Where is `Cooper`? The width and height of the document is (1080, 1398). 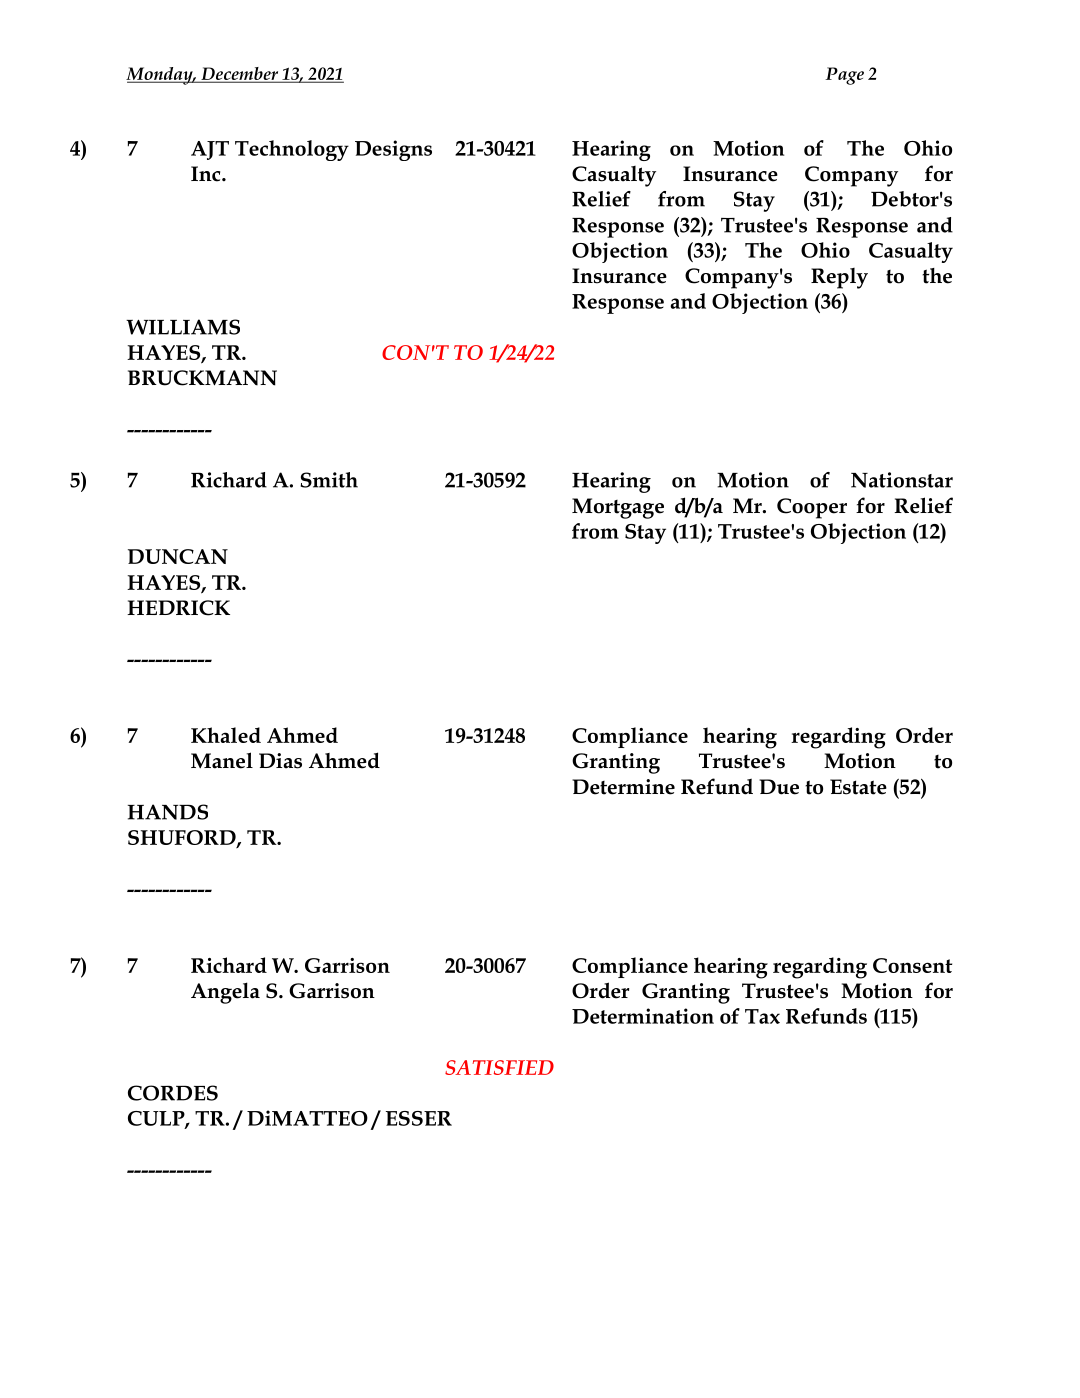
Cooper is located at coordinates (812, 508).
